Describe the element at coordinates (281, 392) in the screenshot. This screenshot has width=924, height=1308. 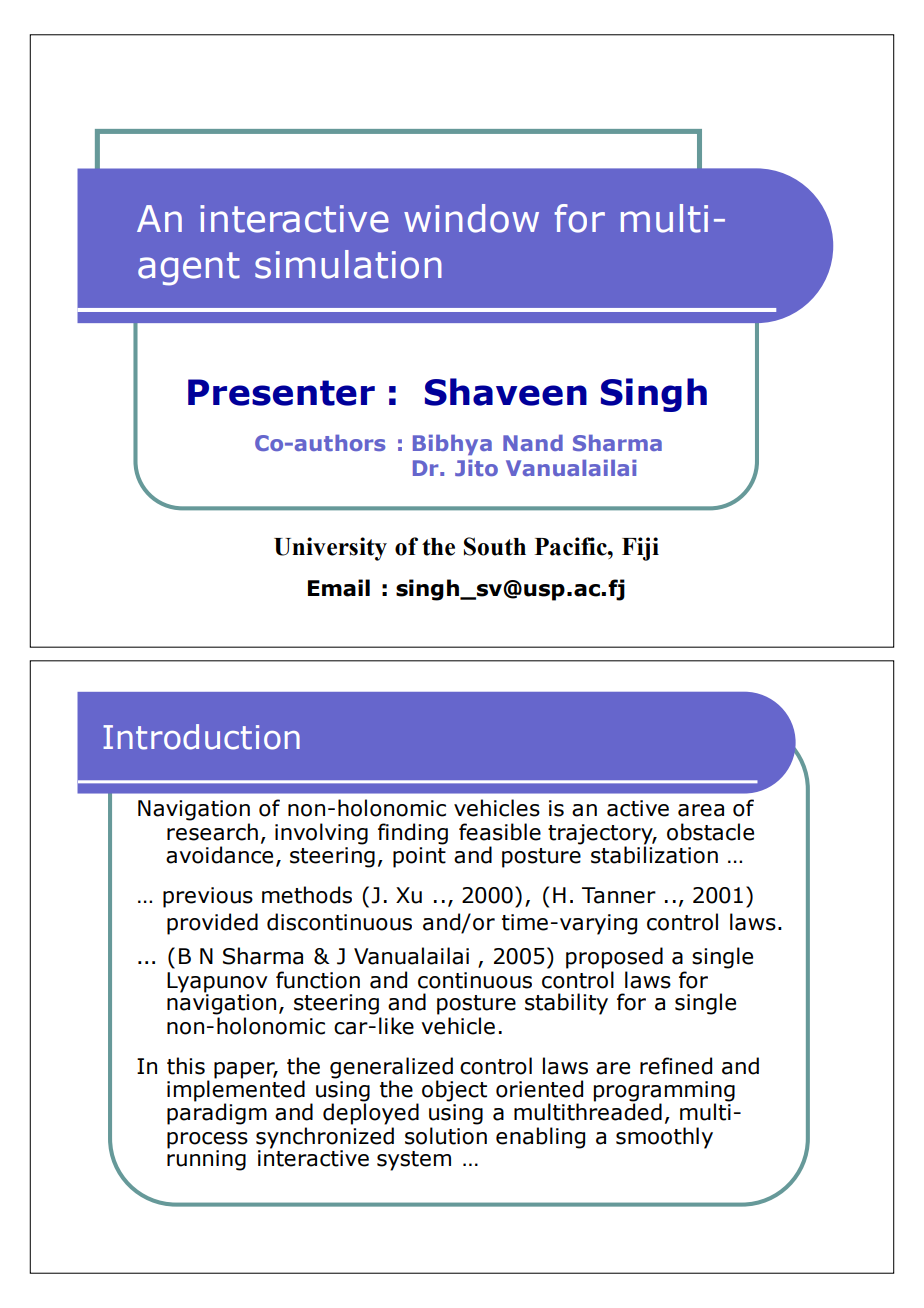
I see `Presenter` at that location.
